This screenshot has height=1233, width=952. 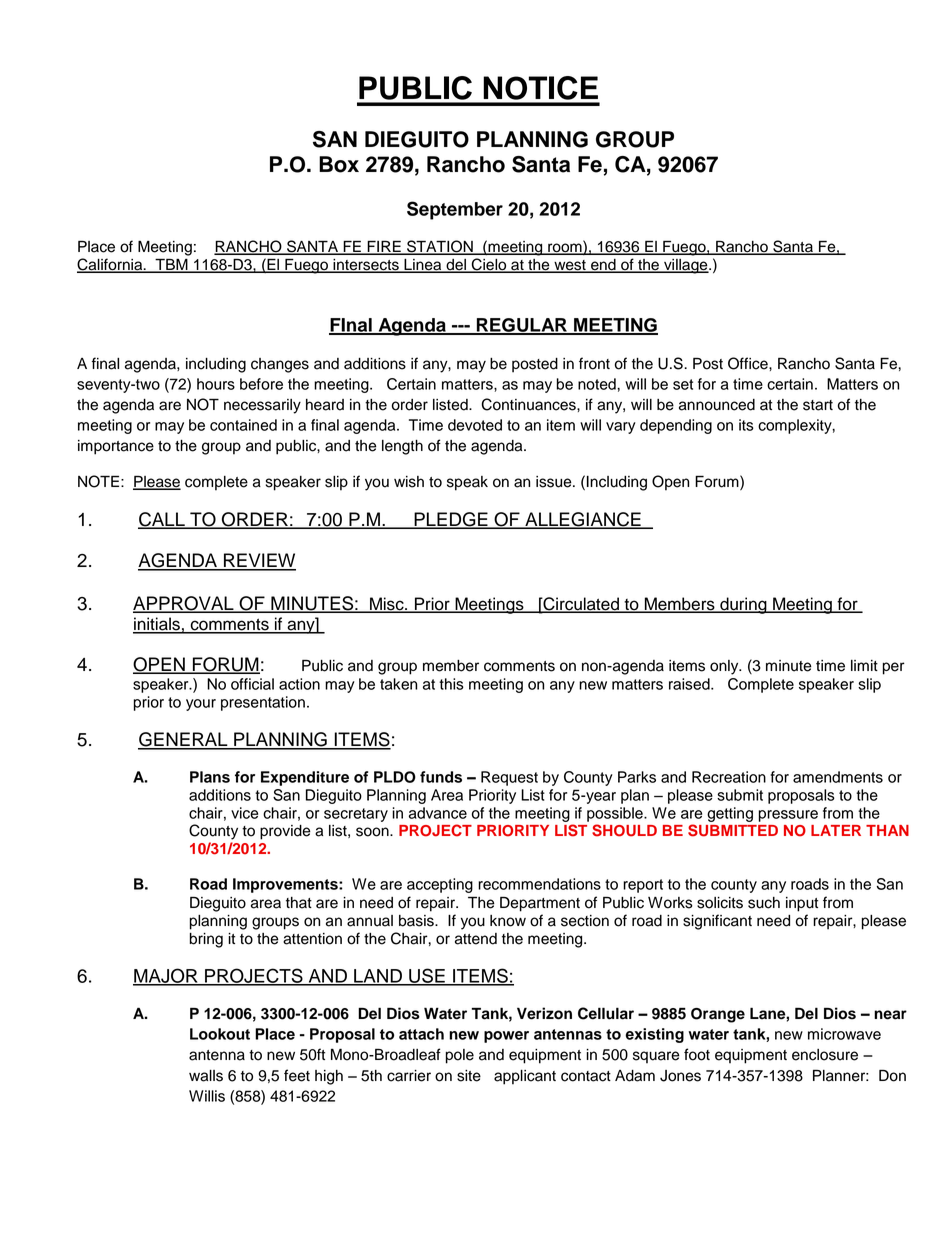 What do you see at coordinates (244, 813) in the screenshot?
I see `vice` at bounding box center [244, 813].
